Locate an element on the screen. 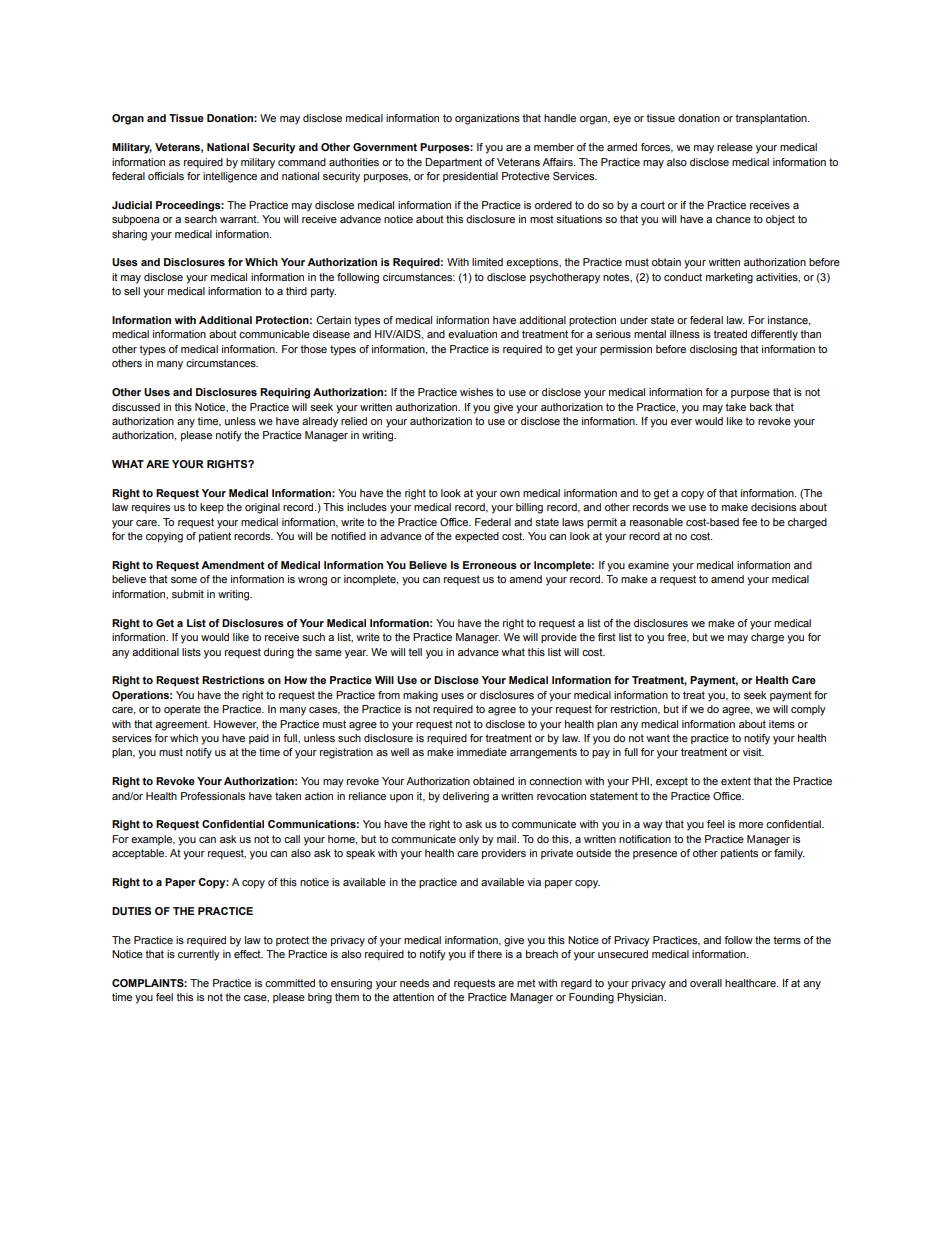 Image resolution: width=952 pixels, height=1233 pixels. some is located at coordinates (184, 580).
